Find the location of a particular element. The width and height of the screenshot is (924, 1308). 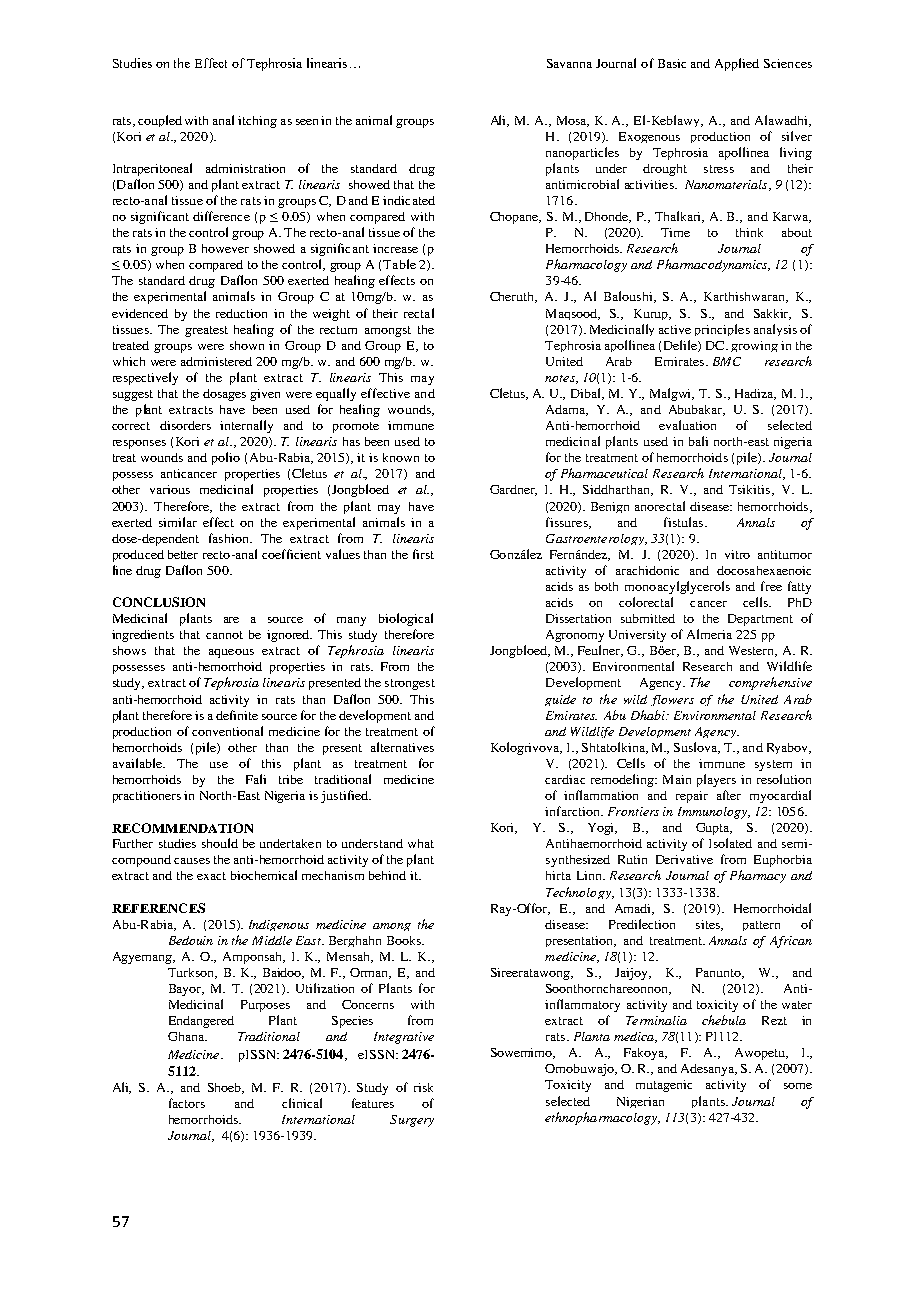

Table is located at coordinates (399, 264).
